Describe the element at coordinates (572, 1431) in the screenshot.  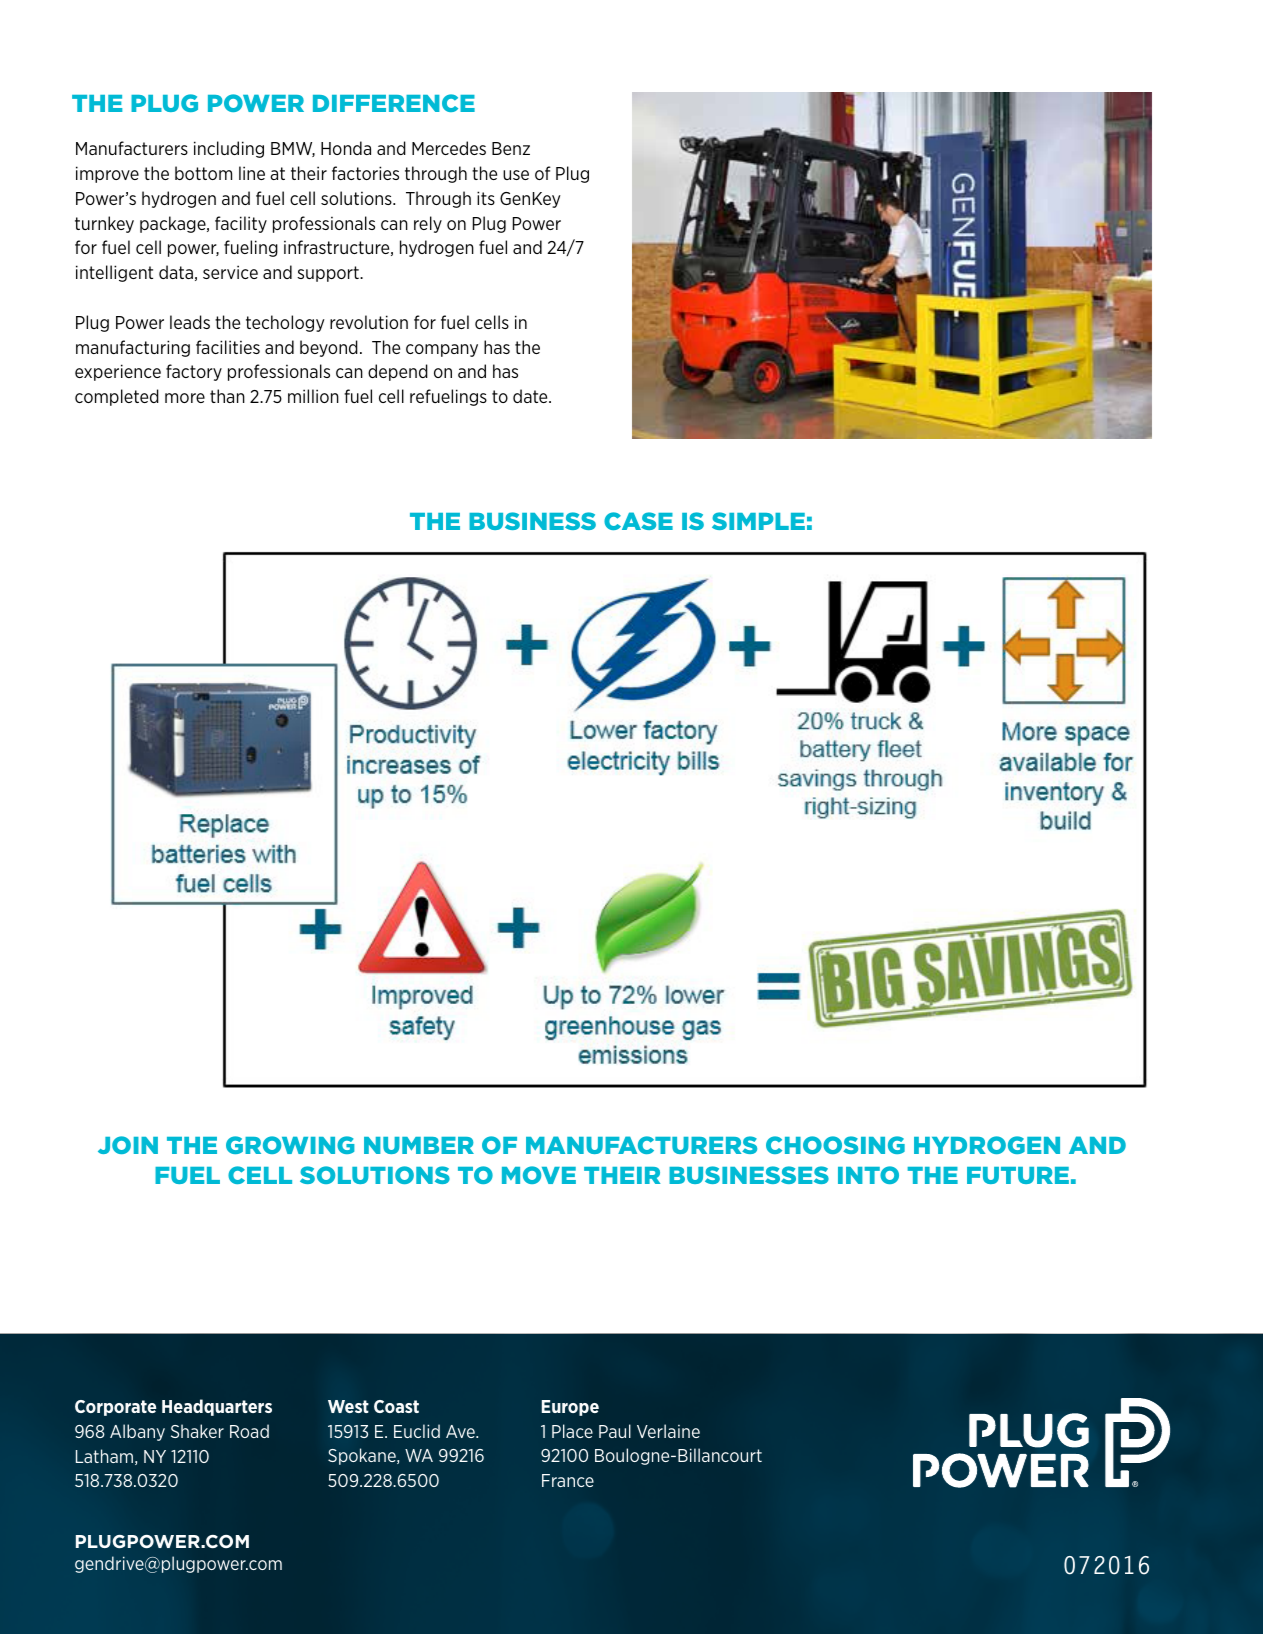
I see `Place` at that location.
